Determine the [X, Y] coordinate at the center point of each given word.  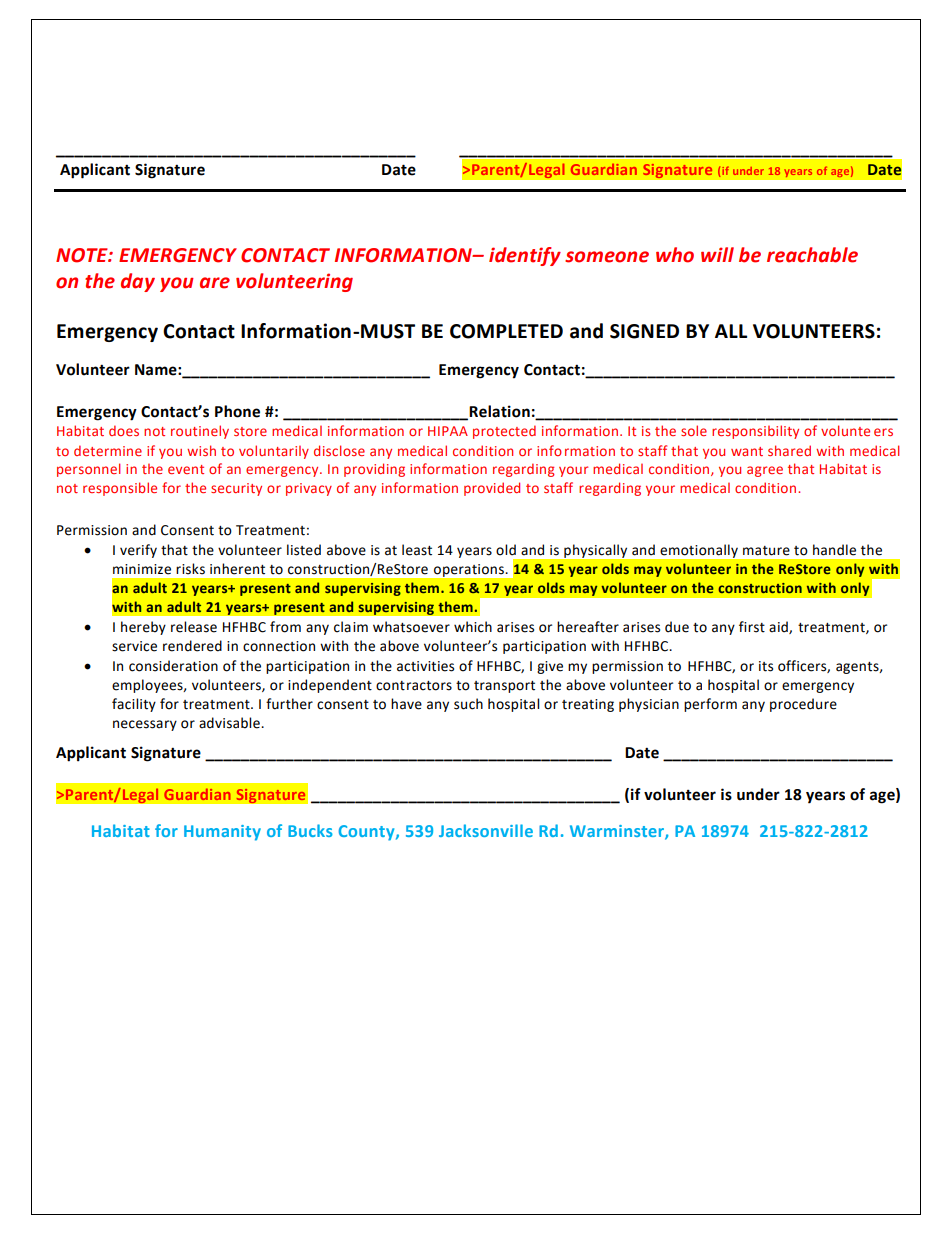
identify [525, 256]
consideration [173, 666]
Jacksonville [486, 830]
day [138, 282]
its [766, 666]
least [417, 550]
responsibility [755, 432]
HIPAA [448, 431]
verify [138, 551]
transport [504, 687]
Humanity [222, 833]
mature [766, 551]
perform [710, 705]
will [717, 254]
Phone [237, 411]
